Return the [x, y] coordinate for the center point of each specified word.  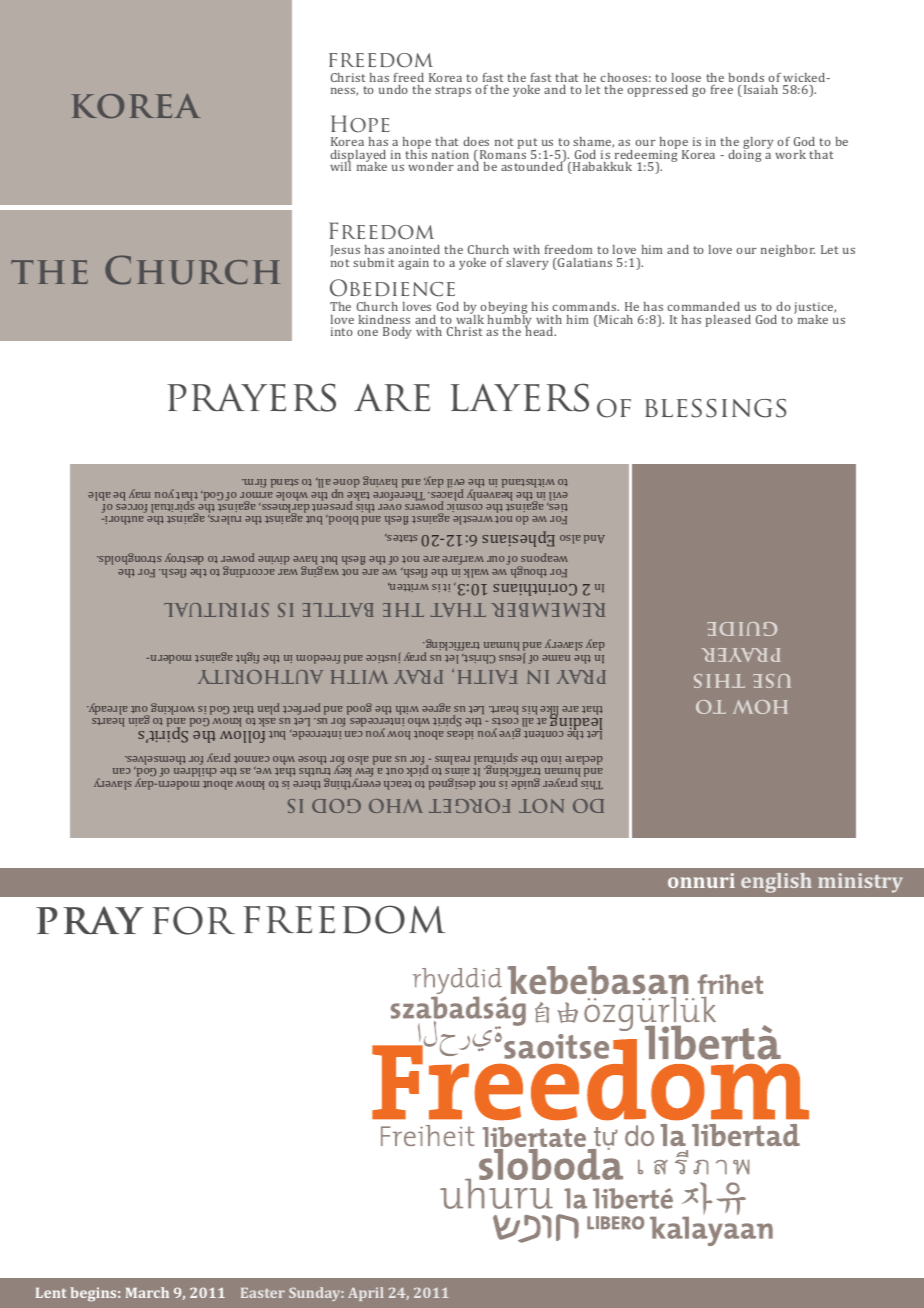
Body [397, 333]
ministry [860, 883]
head [540, 330]
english [776, 883]
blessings [715, 408]
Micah [615, 321]
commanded [703, 306]
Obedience [392, 288]
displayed [358, 157]
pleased [728, 321]
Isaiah [759, 91]
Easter [263, 1293]
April [366, 1294]
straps [453, 91]
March [147, 1292]
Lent [51, 1293]
